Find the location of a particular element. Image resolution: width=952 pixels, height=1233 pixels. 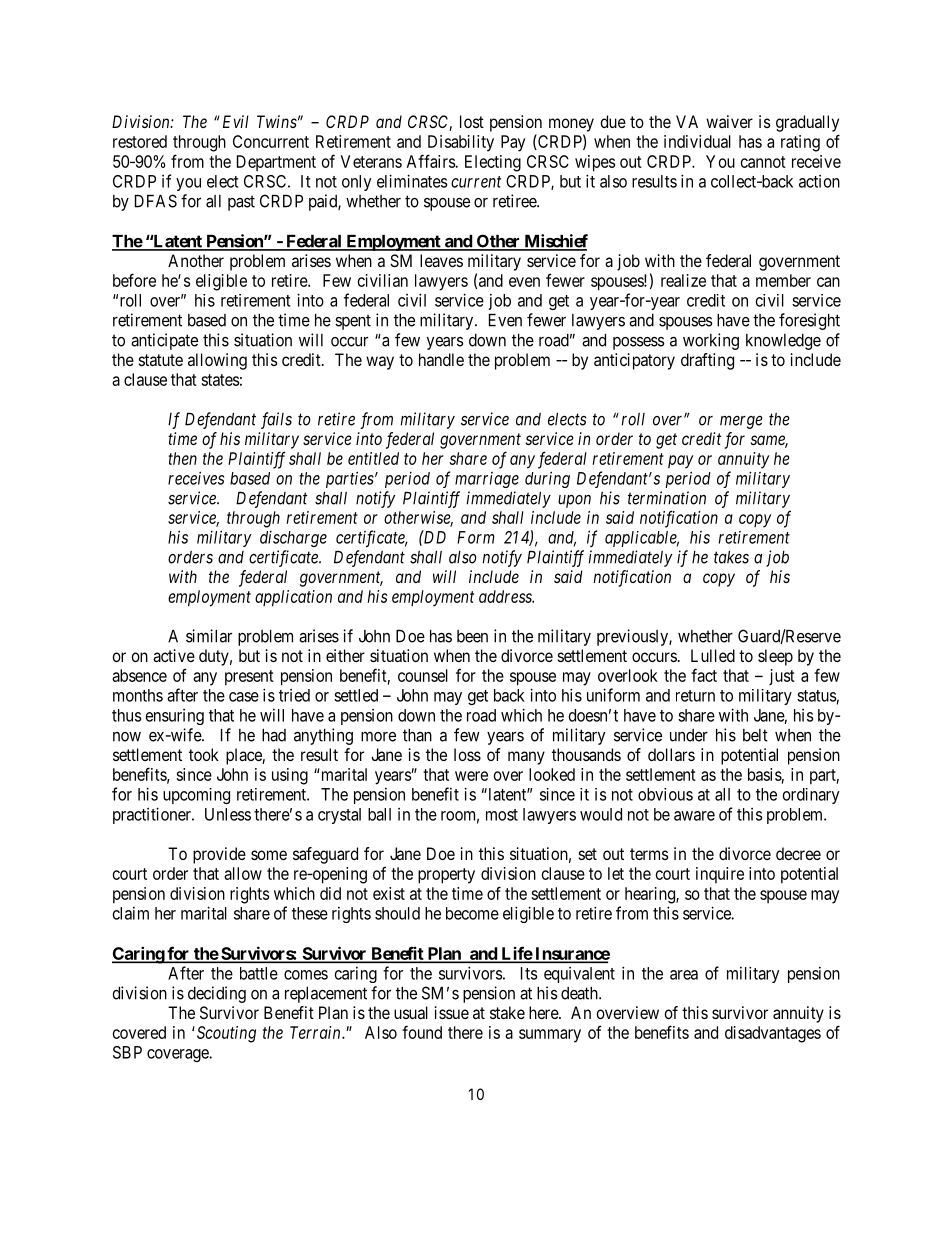

states is located at coordinates (220, 380).
